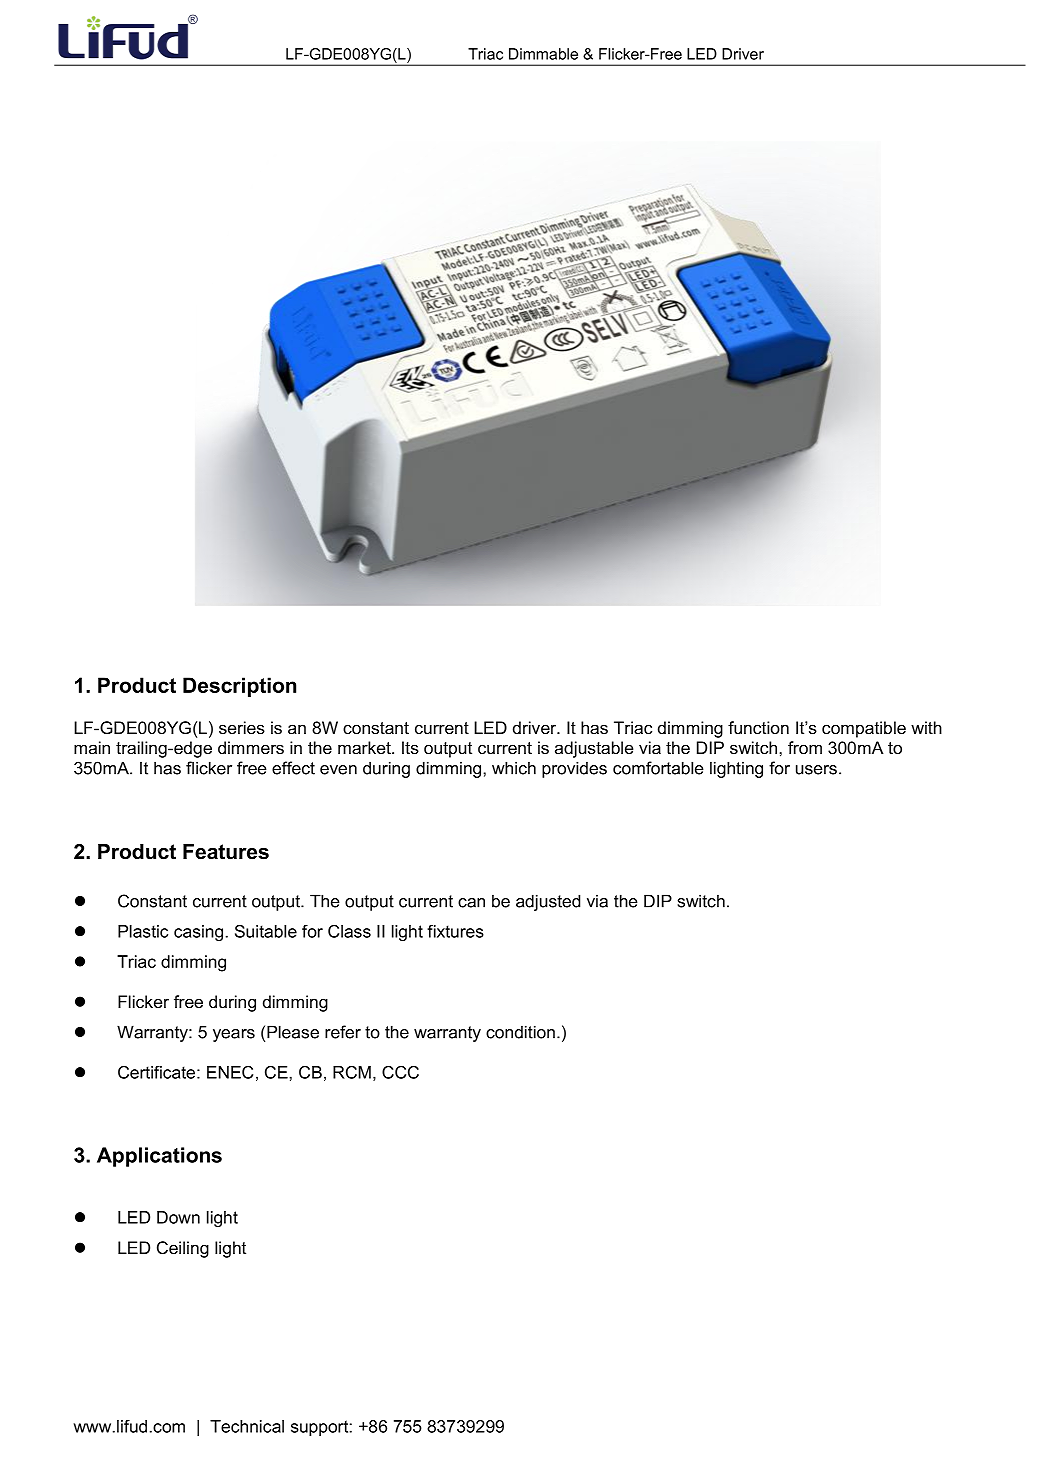  Describe the element at coordinates (242, 728) in the document. I see `series` at that location.
